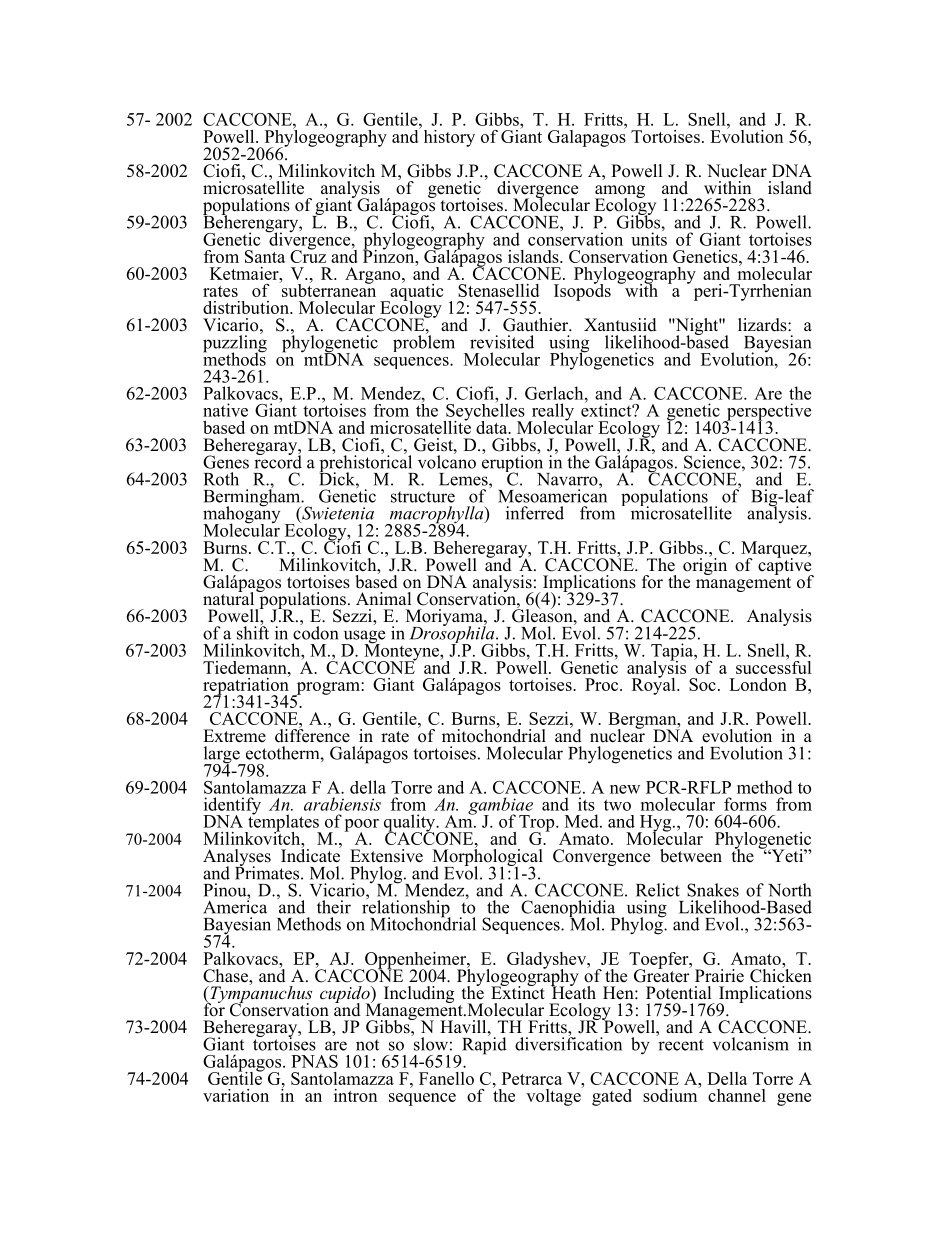  I want to click on PNAS, so click(314, 1061).
